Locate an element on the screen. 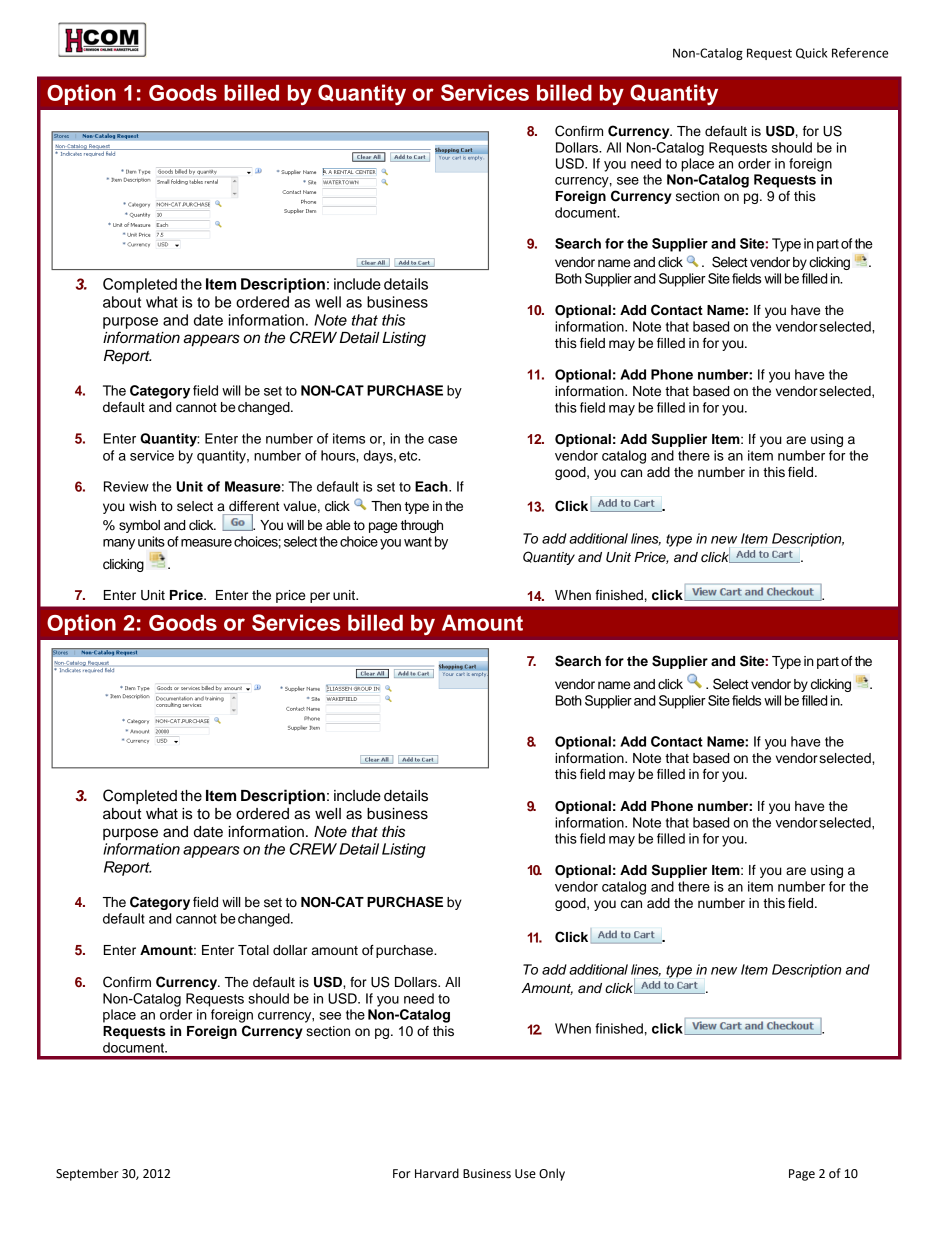 Image resolution: width=952 pixels, height=1233 pixels. through is located at coordinates (422, 526).
